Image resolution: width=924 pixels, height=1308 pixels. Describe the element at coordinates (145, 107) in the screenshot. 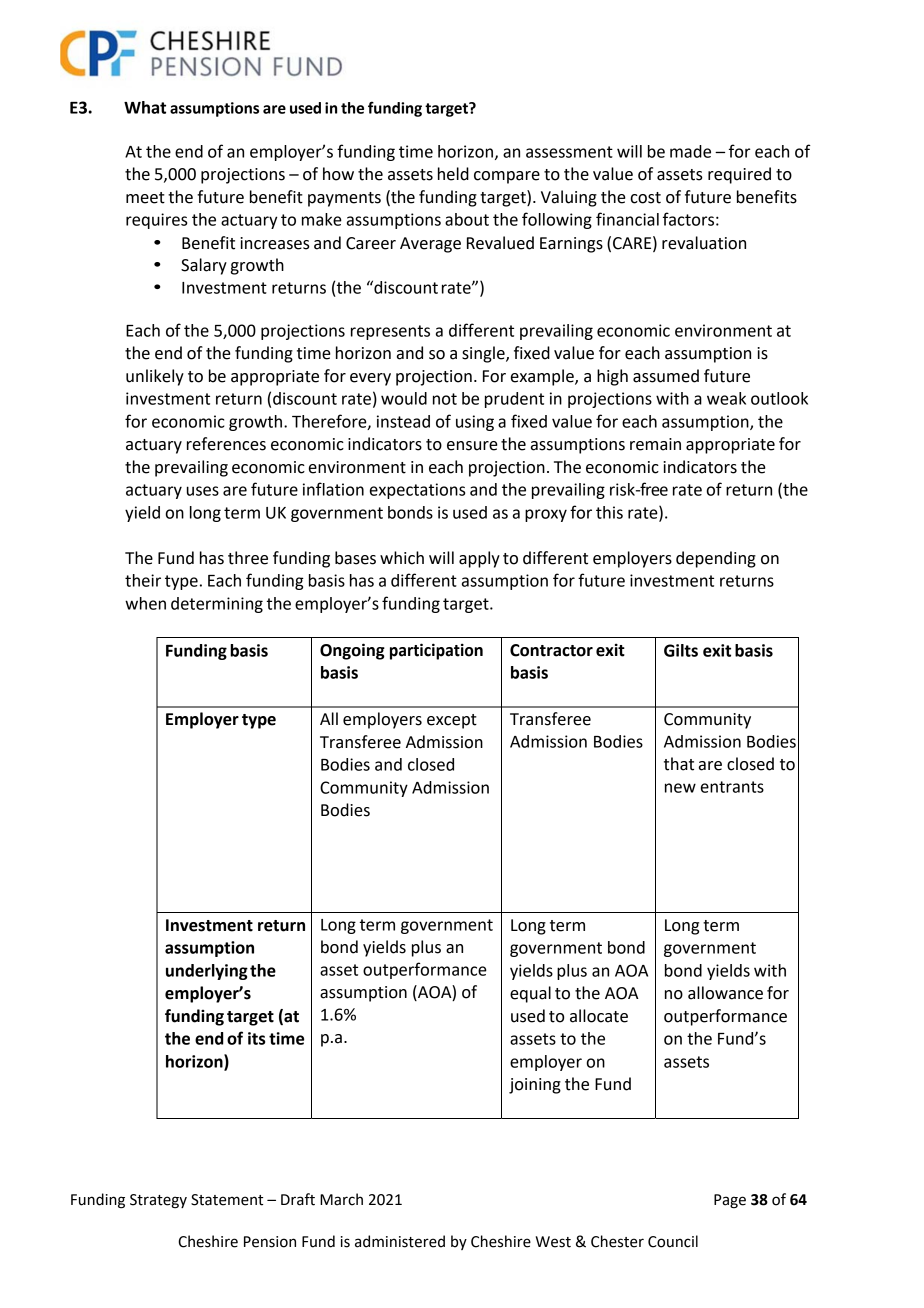

I see `What` at that location.
